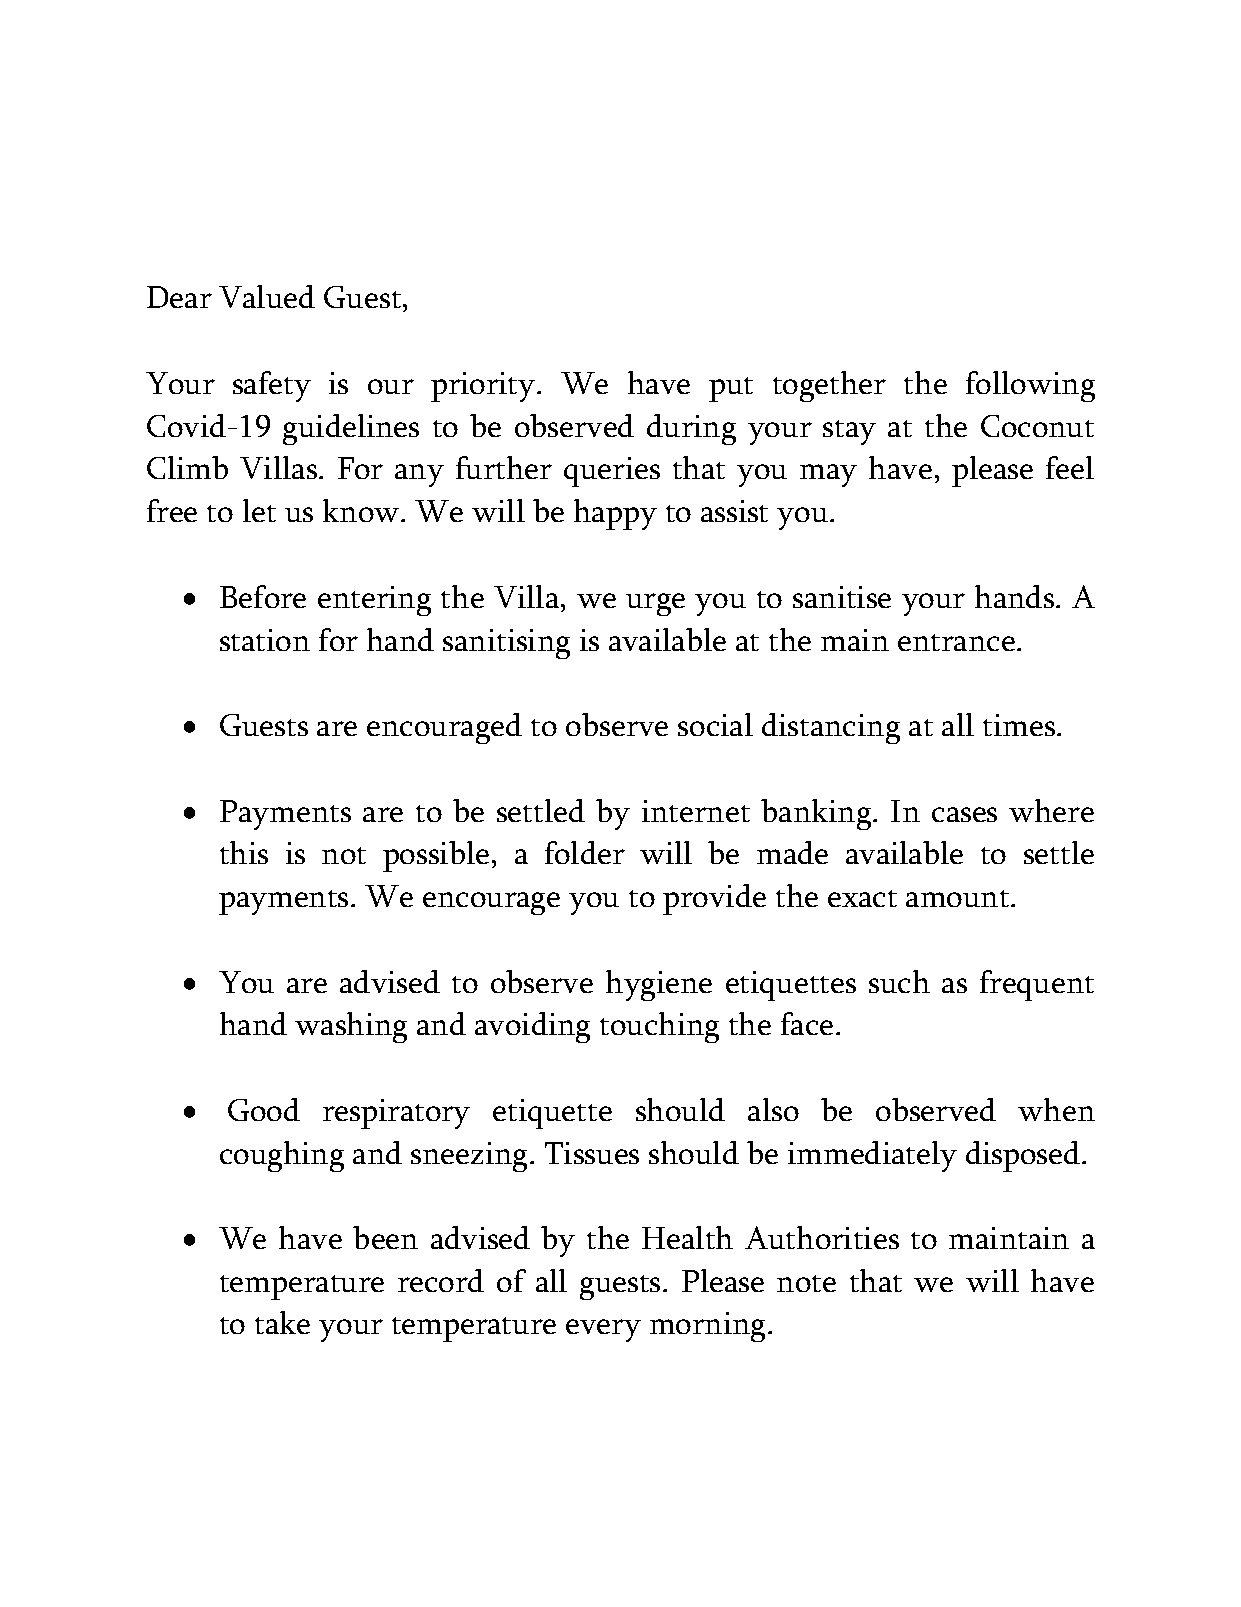 The image size is (1241, 1607). What do you see at coordinates (282, 1322) in the screenshot?
I see `take` at bounding box center [282, 1322].
